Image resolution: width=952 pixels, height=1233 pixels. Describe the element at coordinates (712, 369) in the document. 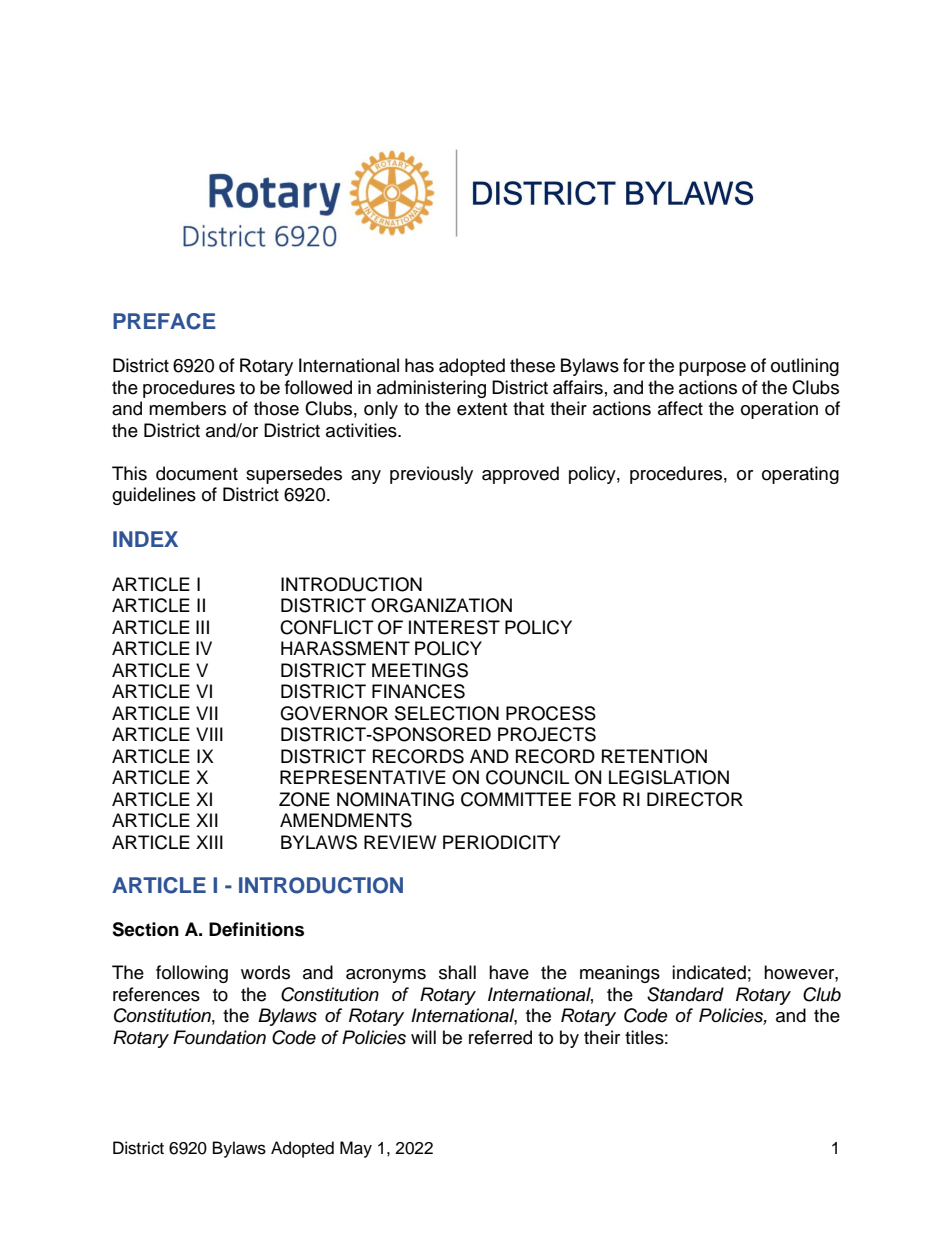

I see `purpose` at that location.
